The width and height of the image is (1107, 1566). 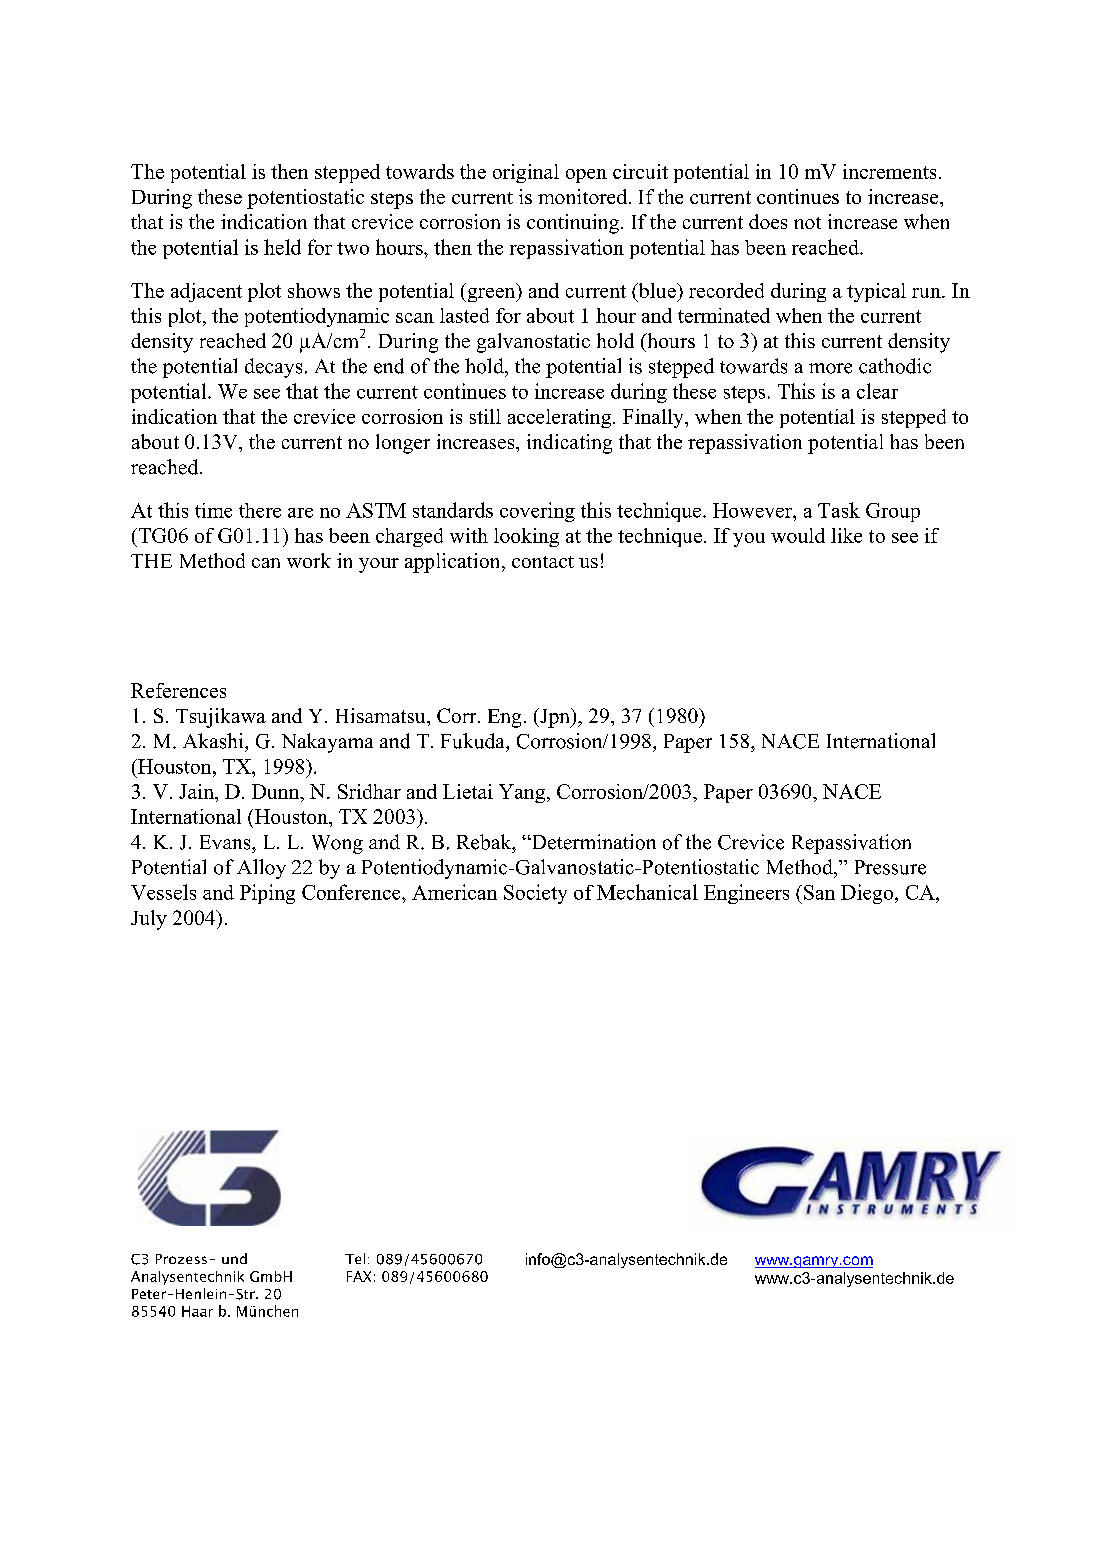 I want to click on Piping, so click(x=267, y=894).
